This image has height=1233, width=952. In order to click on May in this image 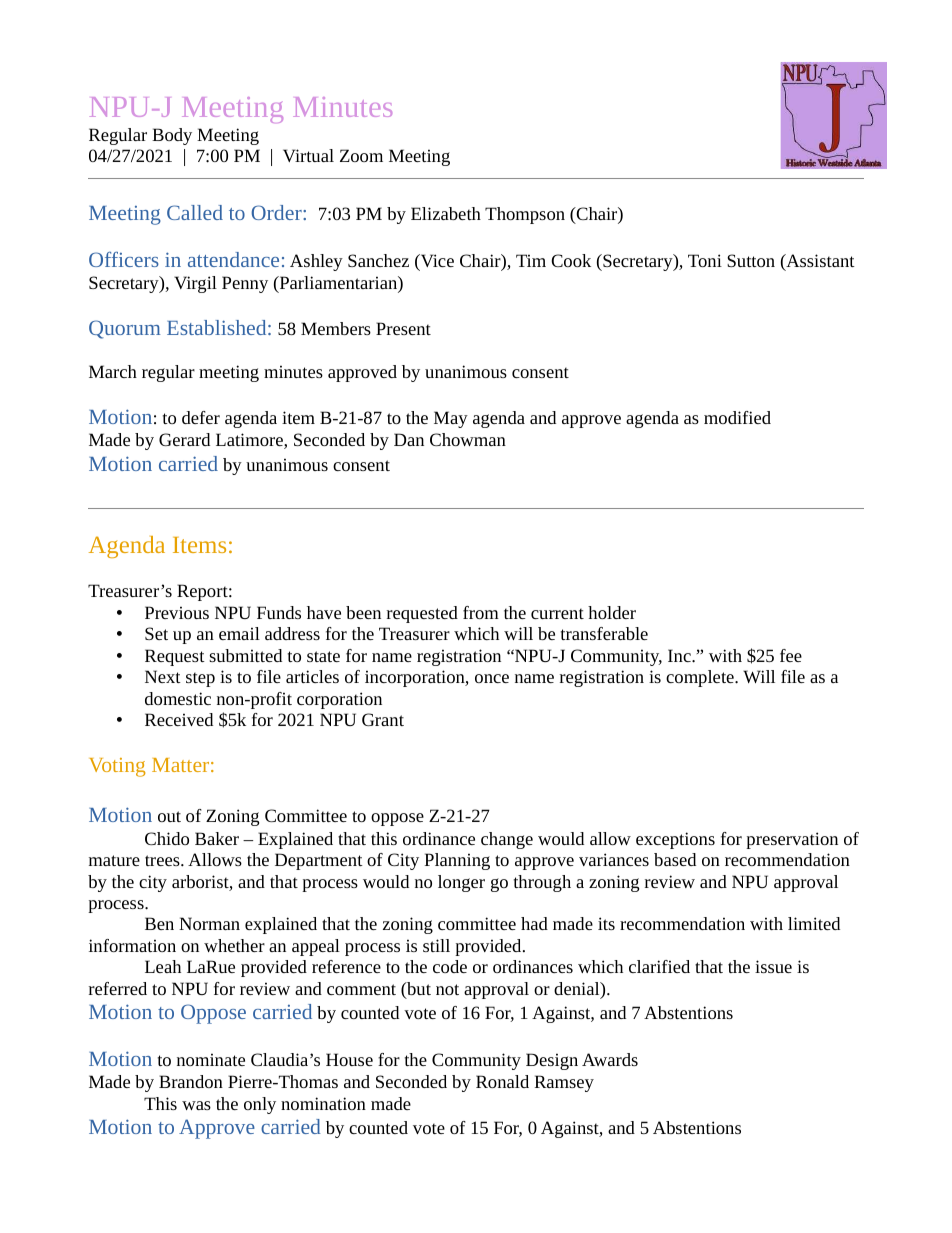, I will do `click(451, 419)`.
